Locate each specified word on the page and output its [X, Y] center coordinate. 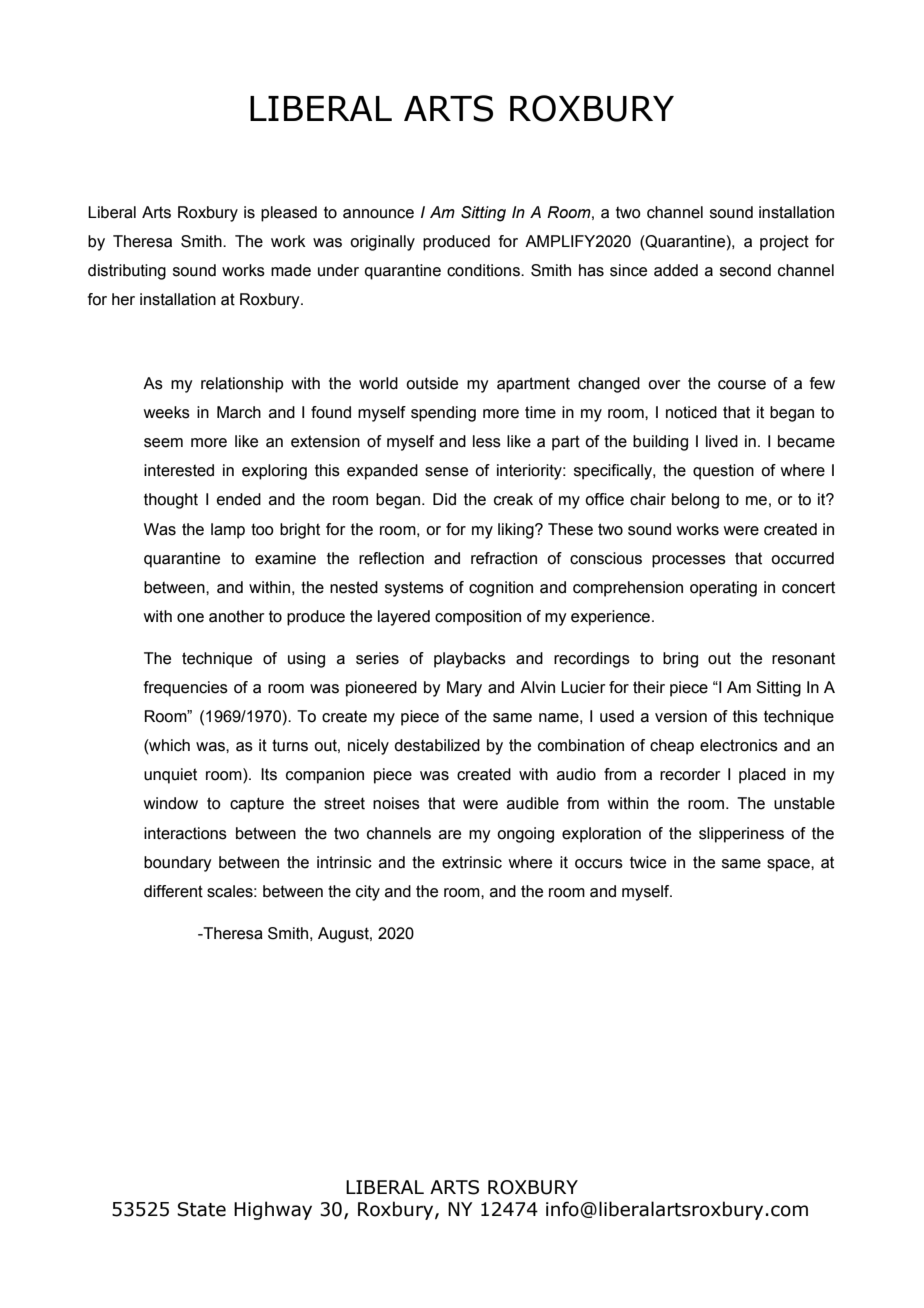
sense [446, 472]
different [173, 891]
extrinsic [472, 862]
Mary [464, 689]
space [789, 865]
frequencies [186, 689]
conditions [484, 270]
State [201, 1209]
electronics [739, 745]
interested [179, 470]
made [291, 270]
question [723, 472]
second [745, 270]
